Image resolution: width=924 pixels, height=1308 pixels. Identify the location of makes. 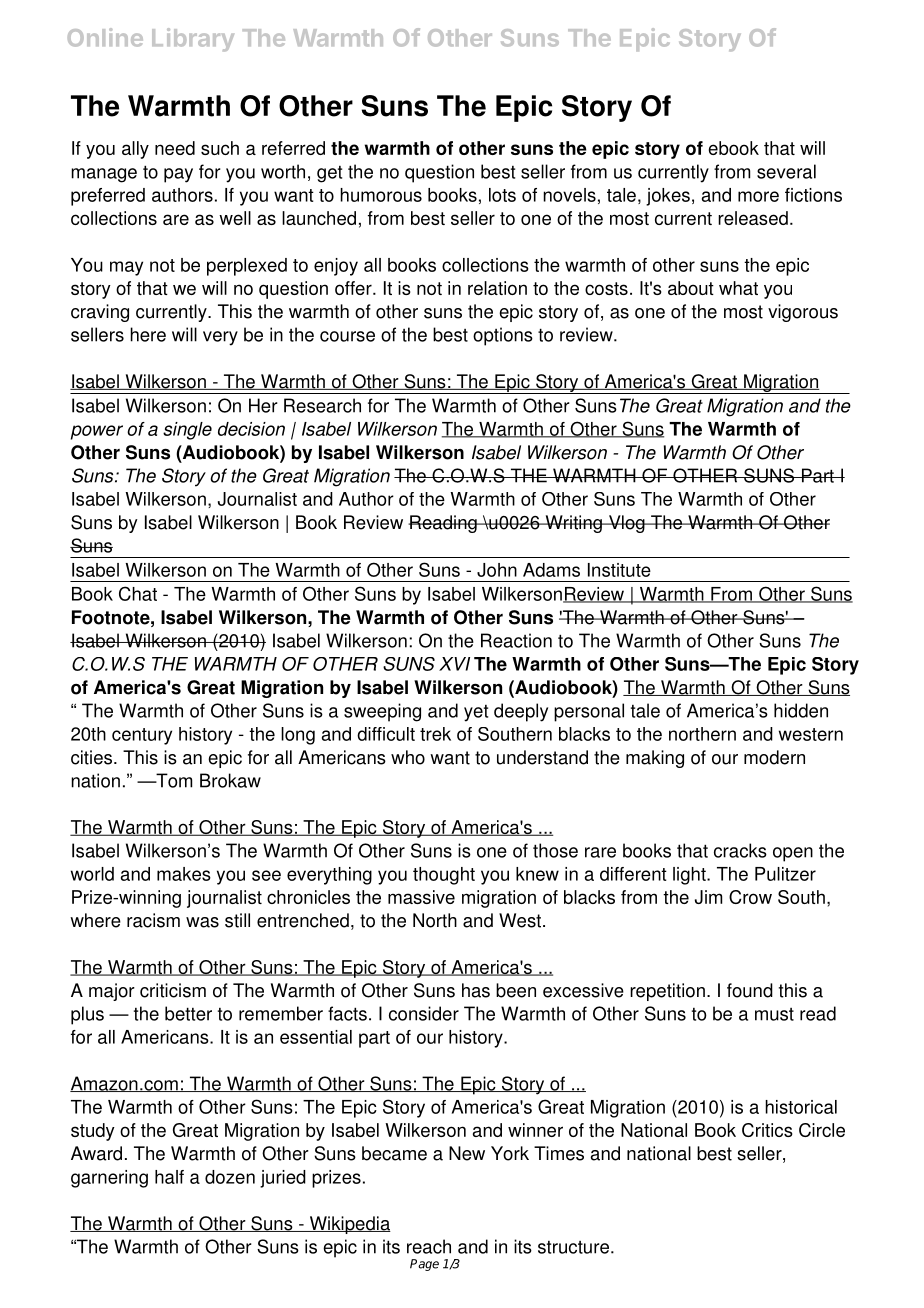
(184, 874).
